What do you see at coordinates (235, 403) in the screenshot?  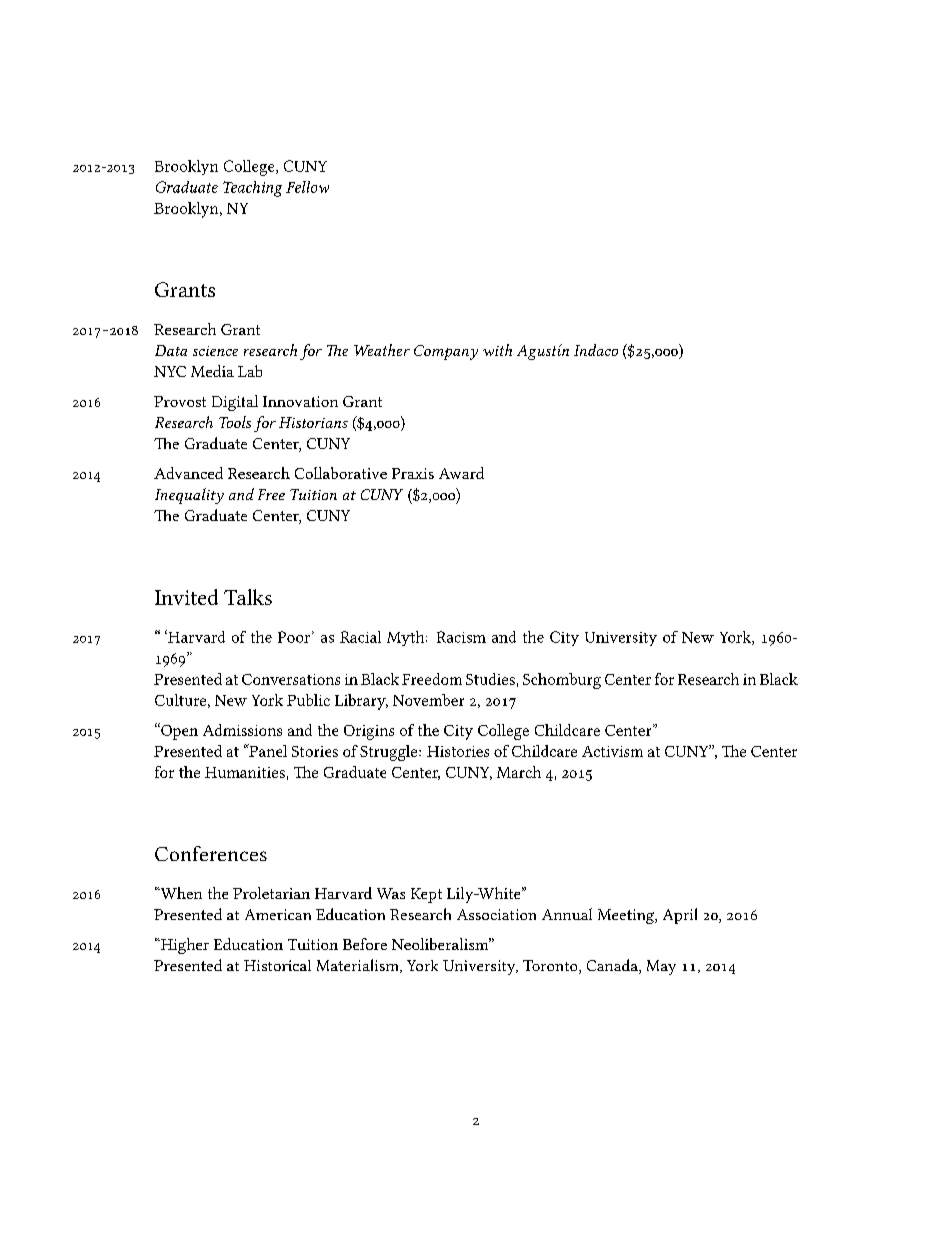 I see `Digital` at bounding box center [235, 403].
